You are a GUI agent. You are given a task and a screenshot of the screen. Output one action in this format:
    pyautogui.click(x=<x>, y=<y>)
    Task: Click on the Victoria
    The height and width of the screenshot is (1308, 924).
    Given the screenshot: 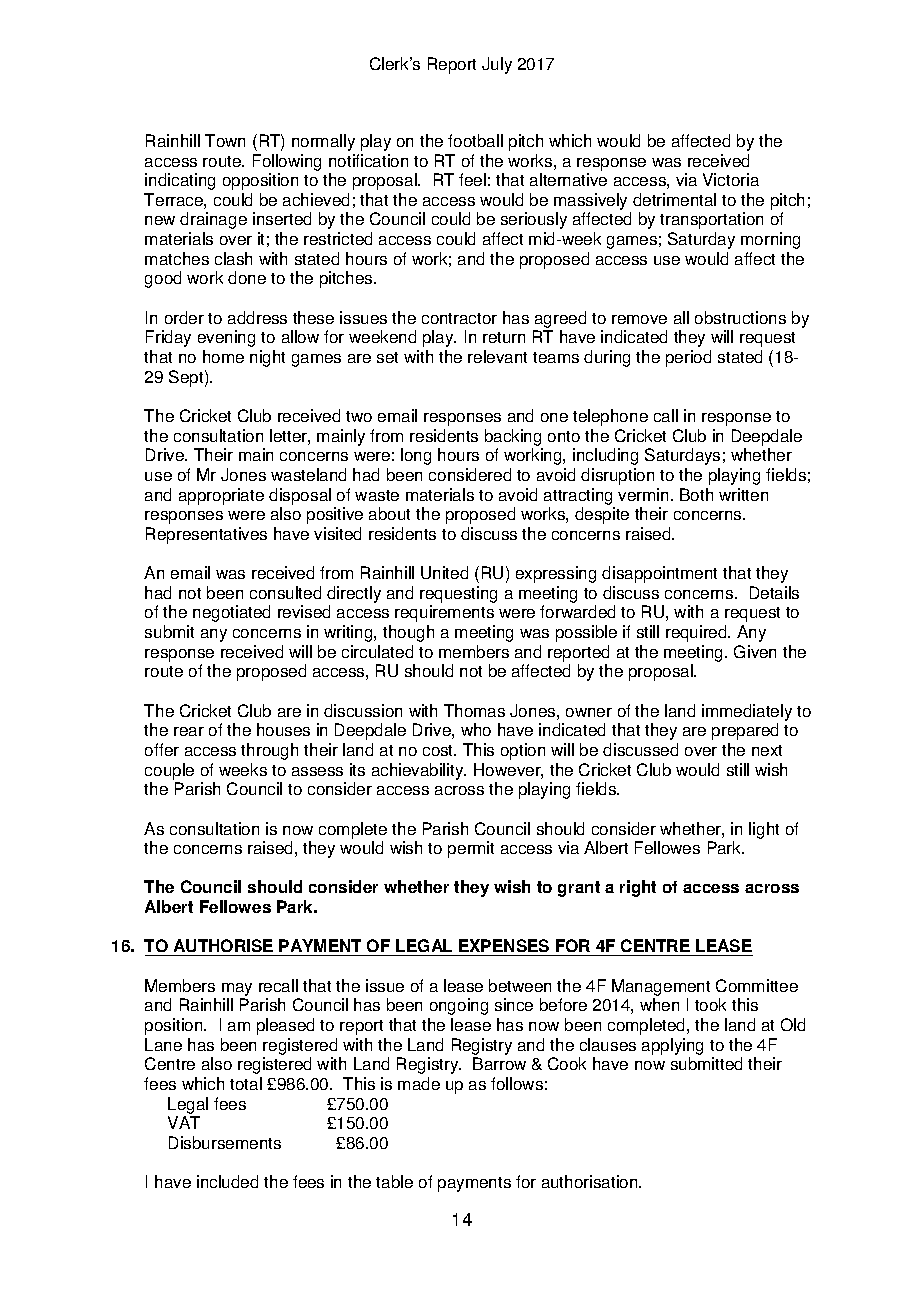 What is the action you would take?
    pyautogui.click(x=731, y=179)
